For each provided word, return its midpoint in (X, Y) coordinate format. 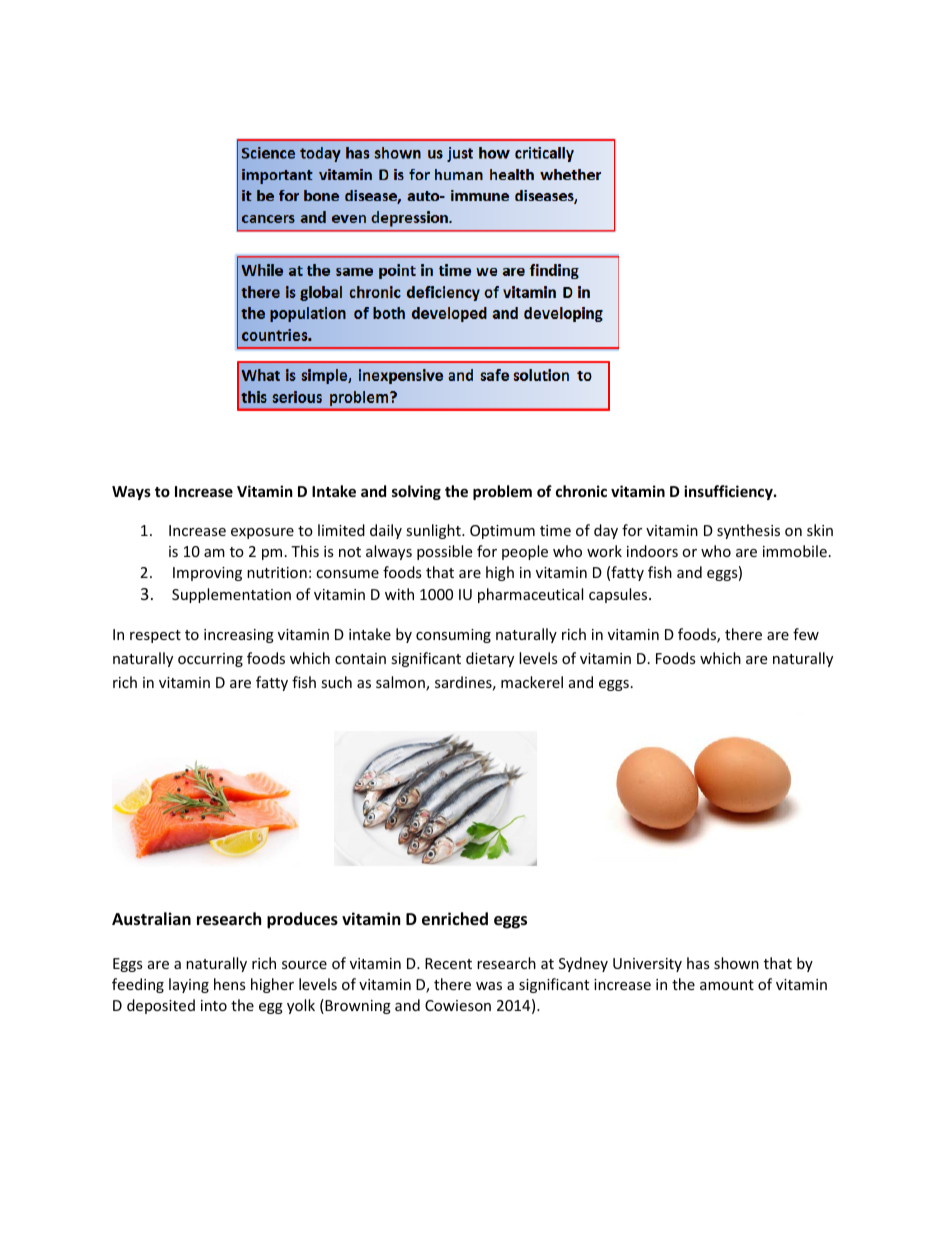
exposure (262, 533)
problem (502, 492)
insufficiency (729, 492)
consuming (453, 636)
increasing (239, 636)
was (489, 986)
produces (302, 920)
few (806, 634)
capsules (619, 595)
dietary (490, 659)
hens (230, 984)
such (336, 682)
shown (736, 963)
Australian (151, 919)
